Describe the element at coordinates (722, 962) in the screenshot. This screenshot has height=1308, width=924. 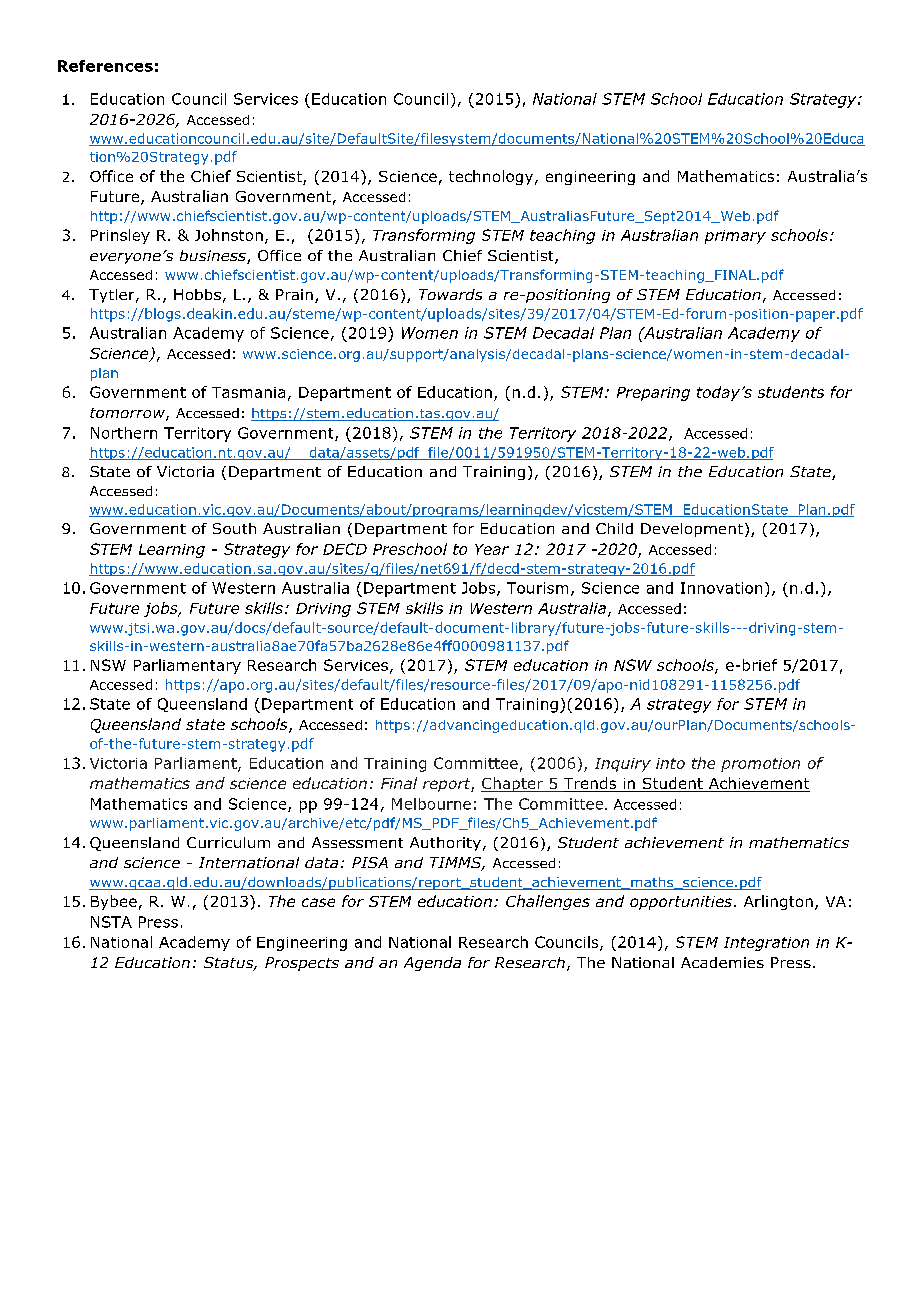
I see `Academies` at that location.
